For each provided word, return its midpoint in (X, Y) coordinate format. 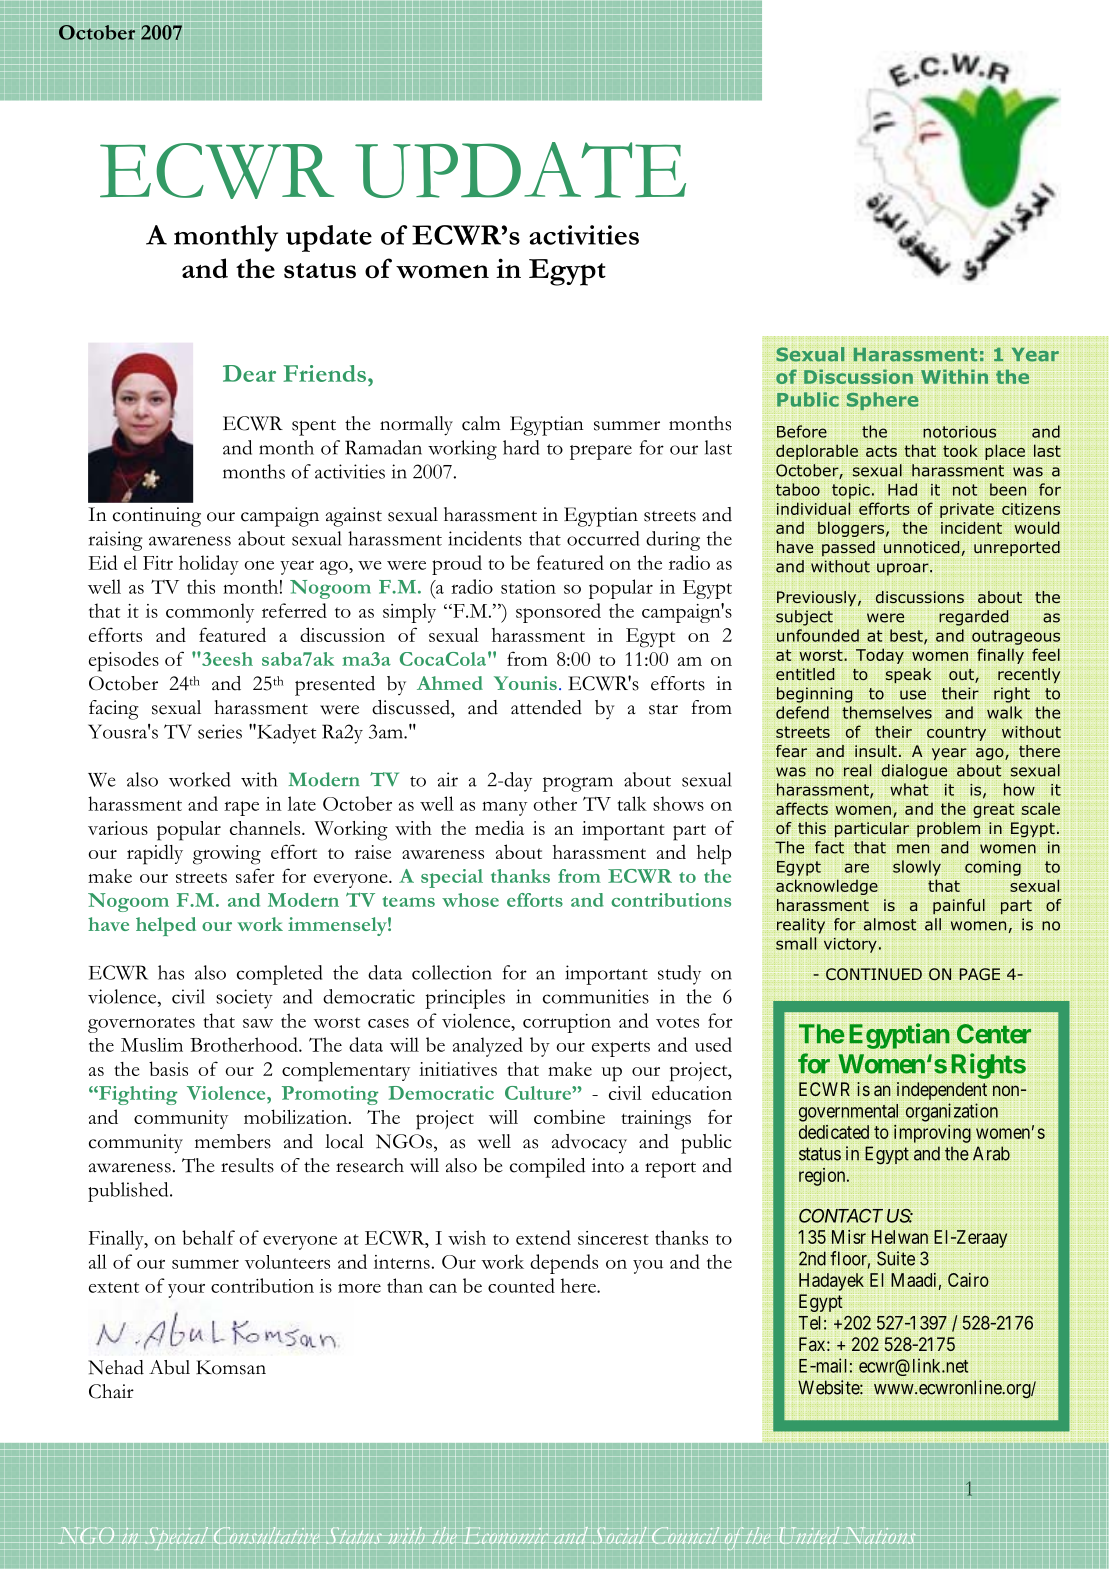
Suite (896, 1258)
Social (620, 1535)
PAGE (979, 974)
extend (543, 1237)
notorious (959, 432)
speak (908, 676)
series (220, 731)
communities (596, 996)
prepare (601, 452)
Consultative (266, 1535)
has (171, 972)
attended (546, 707)
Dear (249, 373)
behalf (208, 1237)
